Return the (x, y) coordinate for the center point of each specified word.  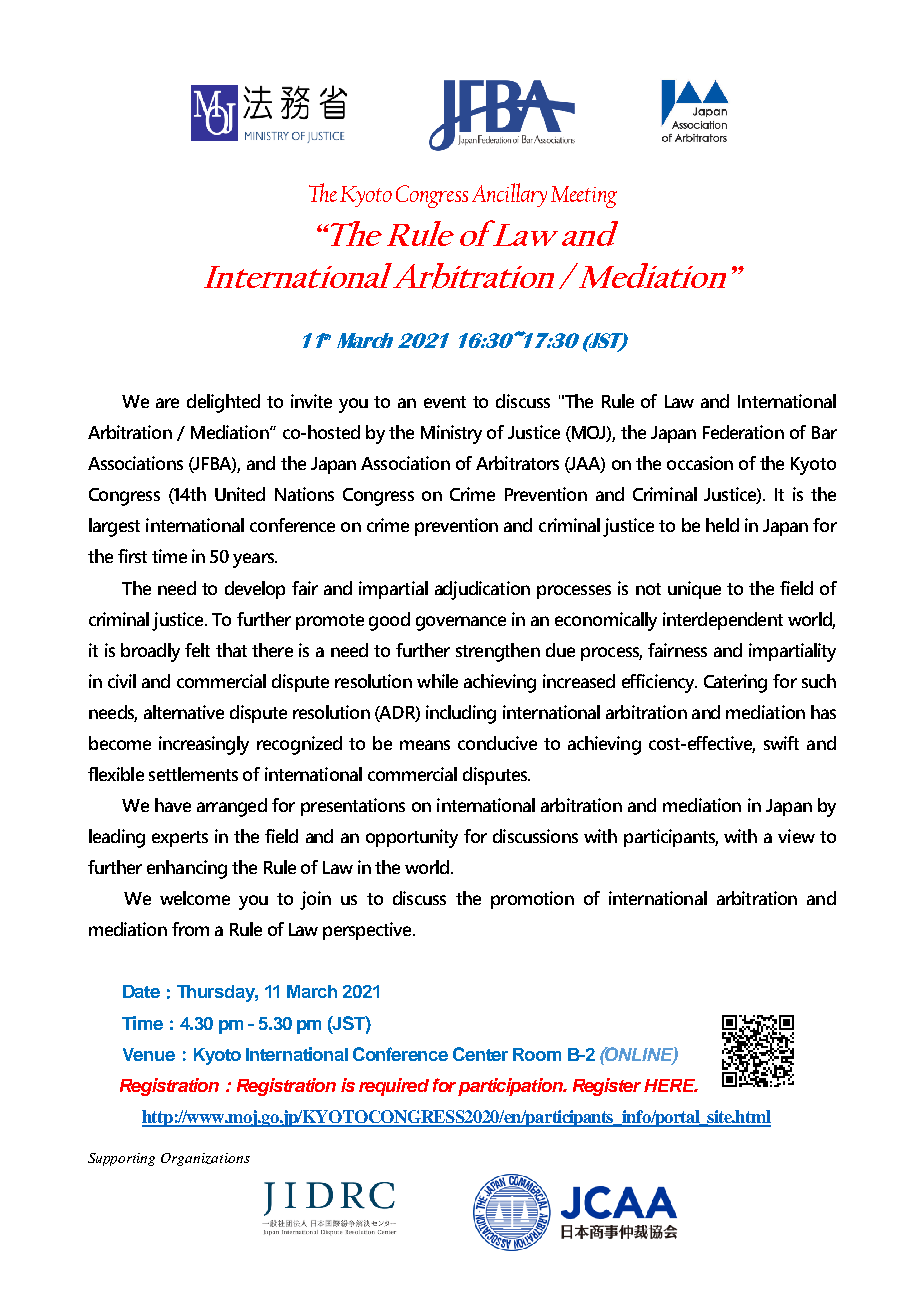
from (190, 929)
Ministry (451, 434)
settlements (193, 774)
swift (781, 743)
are (167, 403)
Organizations (205, 1159)
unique (694, 590)
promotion (532, 900)
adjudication (482, 590)
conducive (497, 743)
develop (255, 590)
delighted (223, 403)
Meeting (584, 197)
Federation (743, 432)
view (796, 836)
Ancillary (509, 195)
